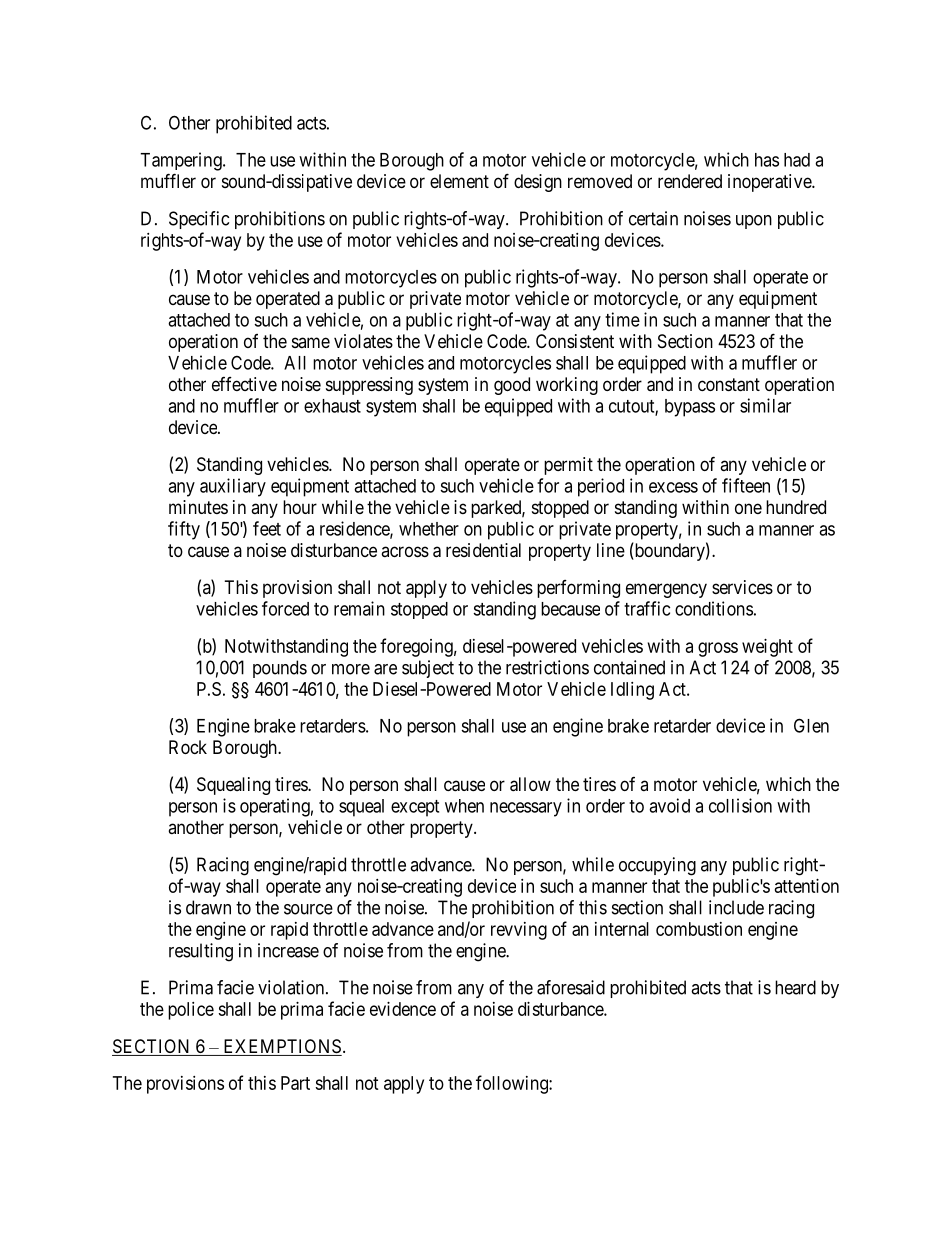 This page has height=1233, width=952. What do you see at coordinates (459, 181) in the page?
I see `element` at bounding box center [459, 181].
